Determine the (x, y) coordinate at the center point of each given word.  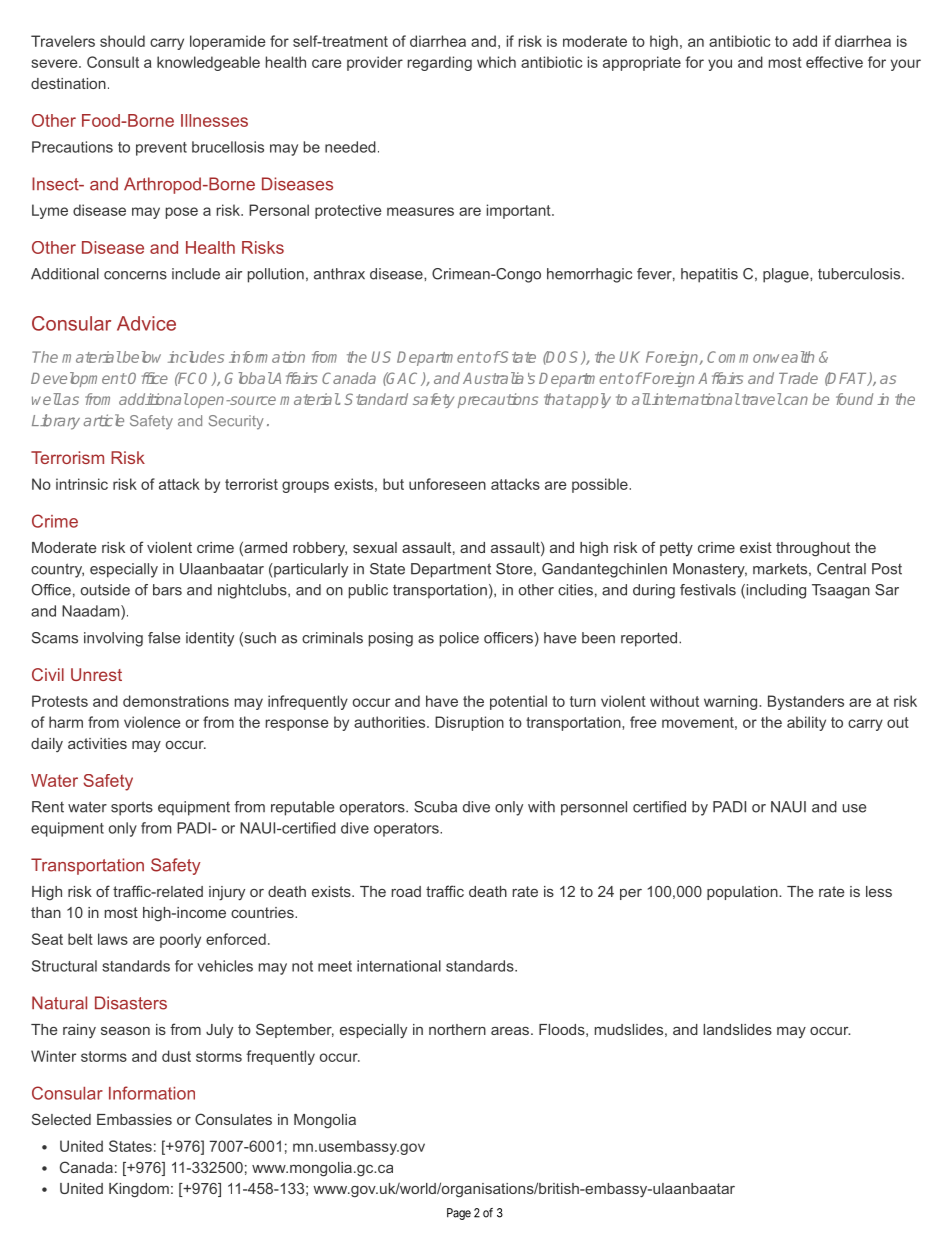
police (459, 639)
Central (841, 569)
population (742, 893)
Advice (146, 323)
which (496, 62)
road (406, 891)
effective (834, 62)
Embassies (134, 1119)
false (164, 638)
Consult (113, 62)
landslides (737, 1029)
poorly (180, 940)
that (558, 399)
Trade (798, 378)
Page (459, 1214)
